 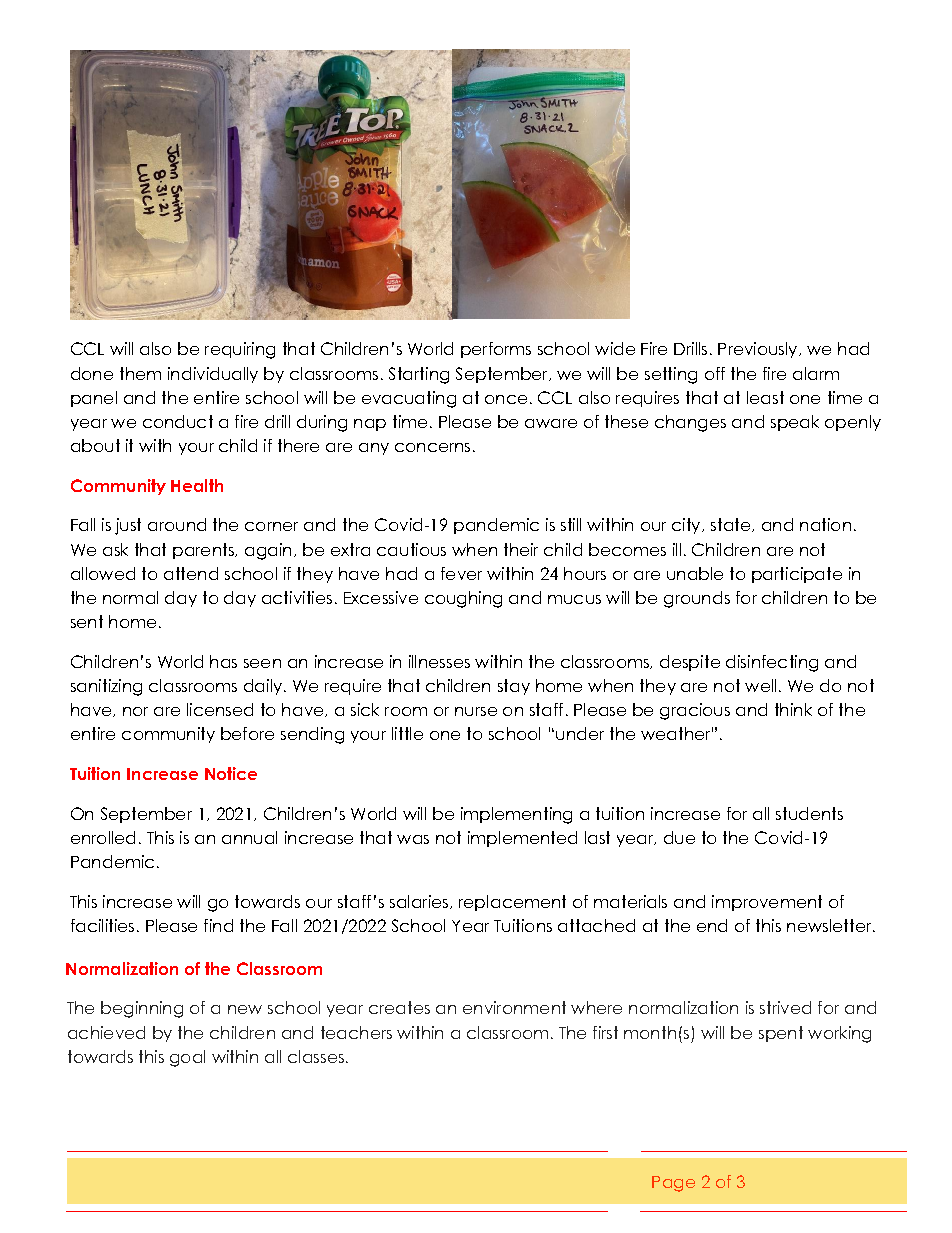 I want to click on strived, so click(x=785, y=1007).
